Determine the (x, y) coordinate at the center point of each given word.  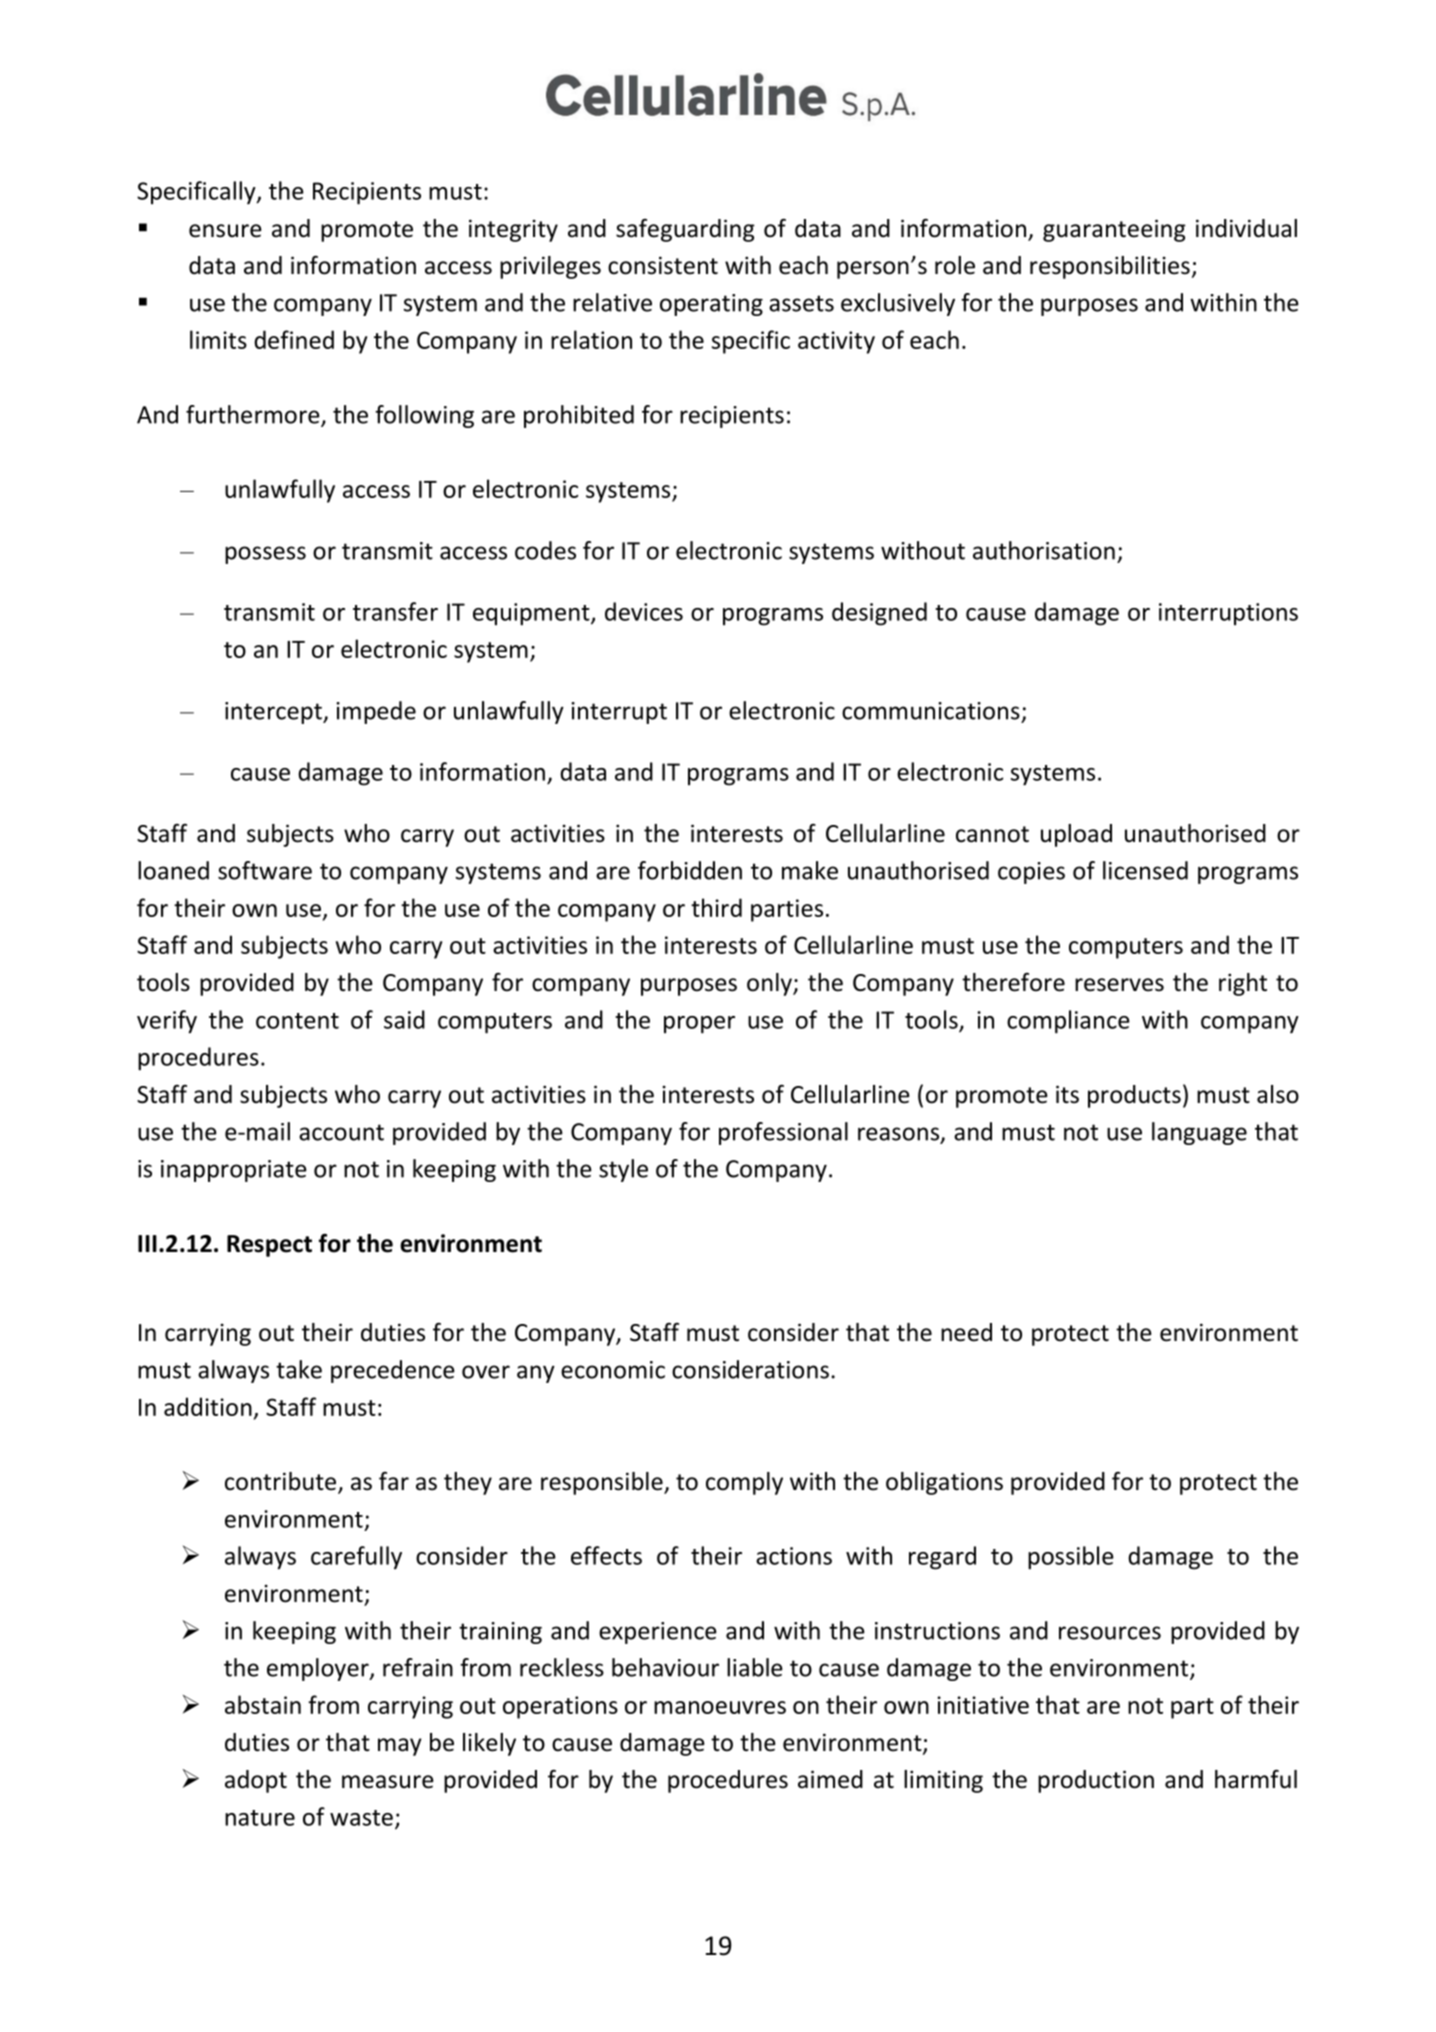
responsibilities (1110, 267)
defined (294, 339)
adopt (256, 1781)
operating (711, 305)
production (1096, 1781)
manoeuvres (720, 1707)
